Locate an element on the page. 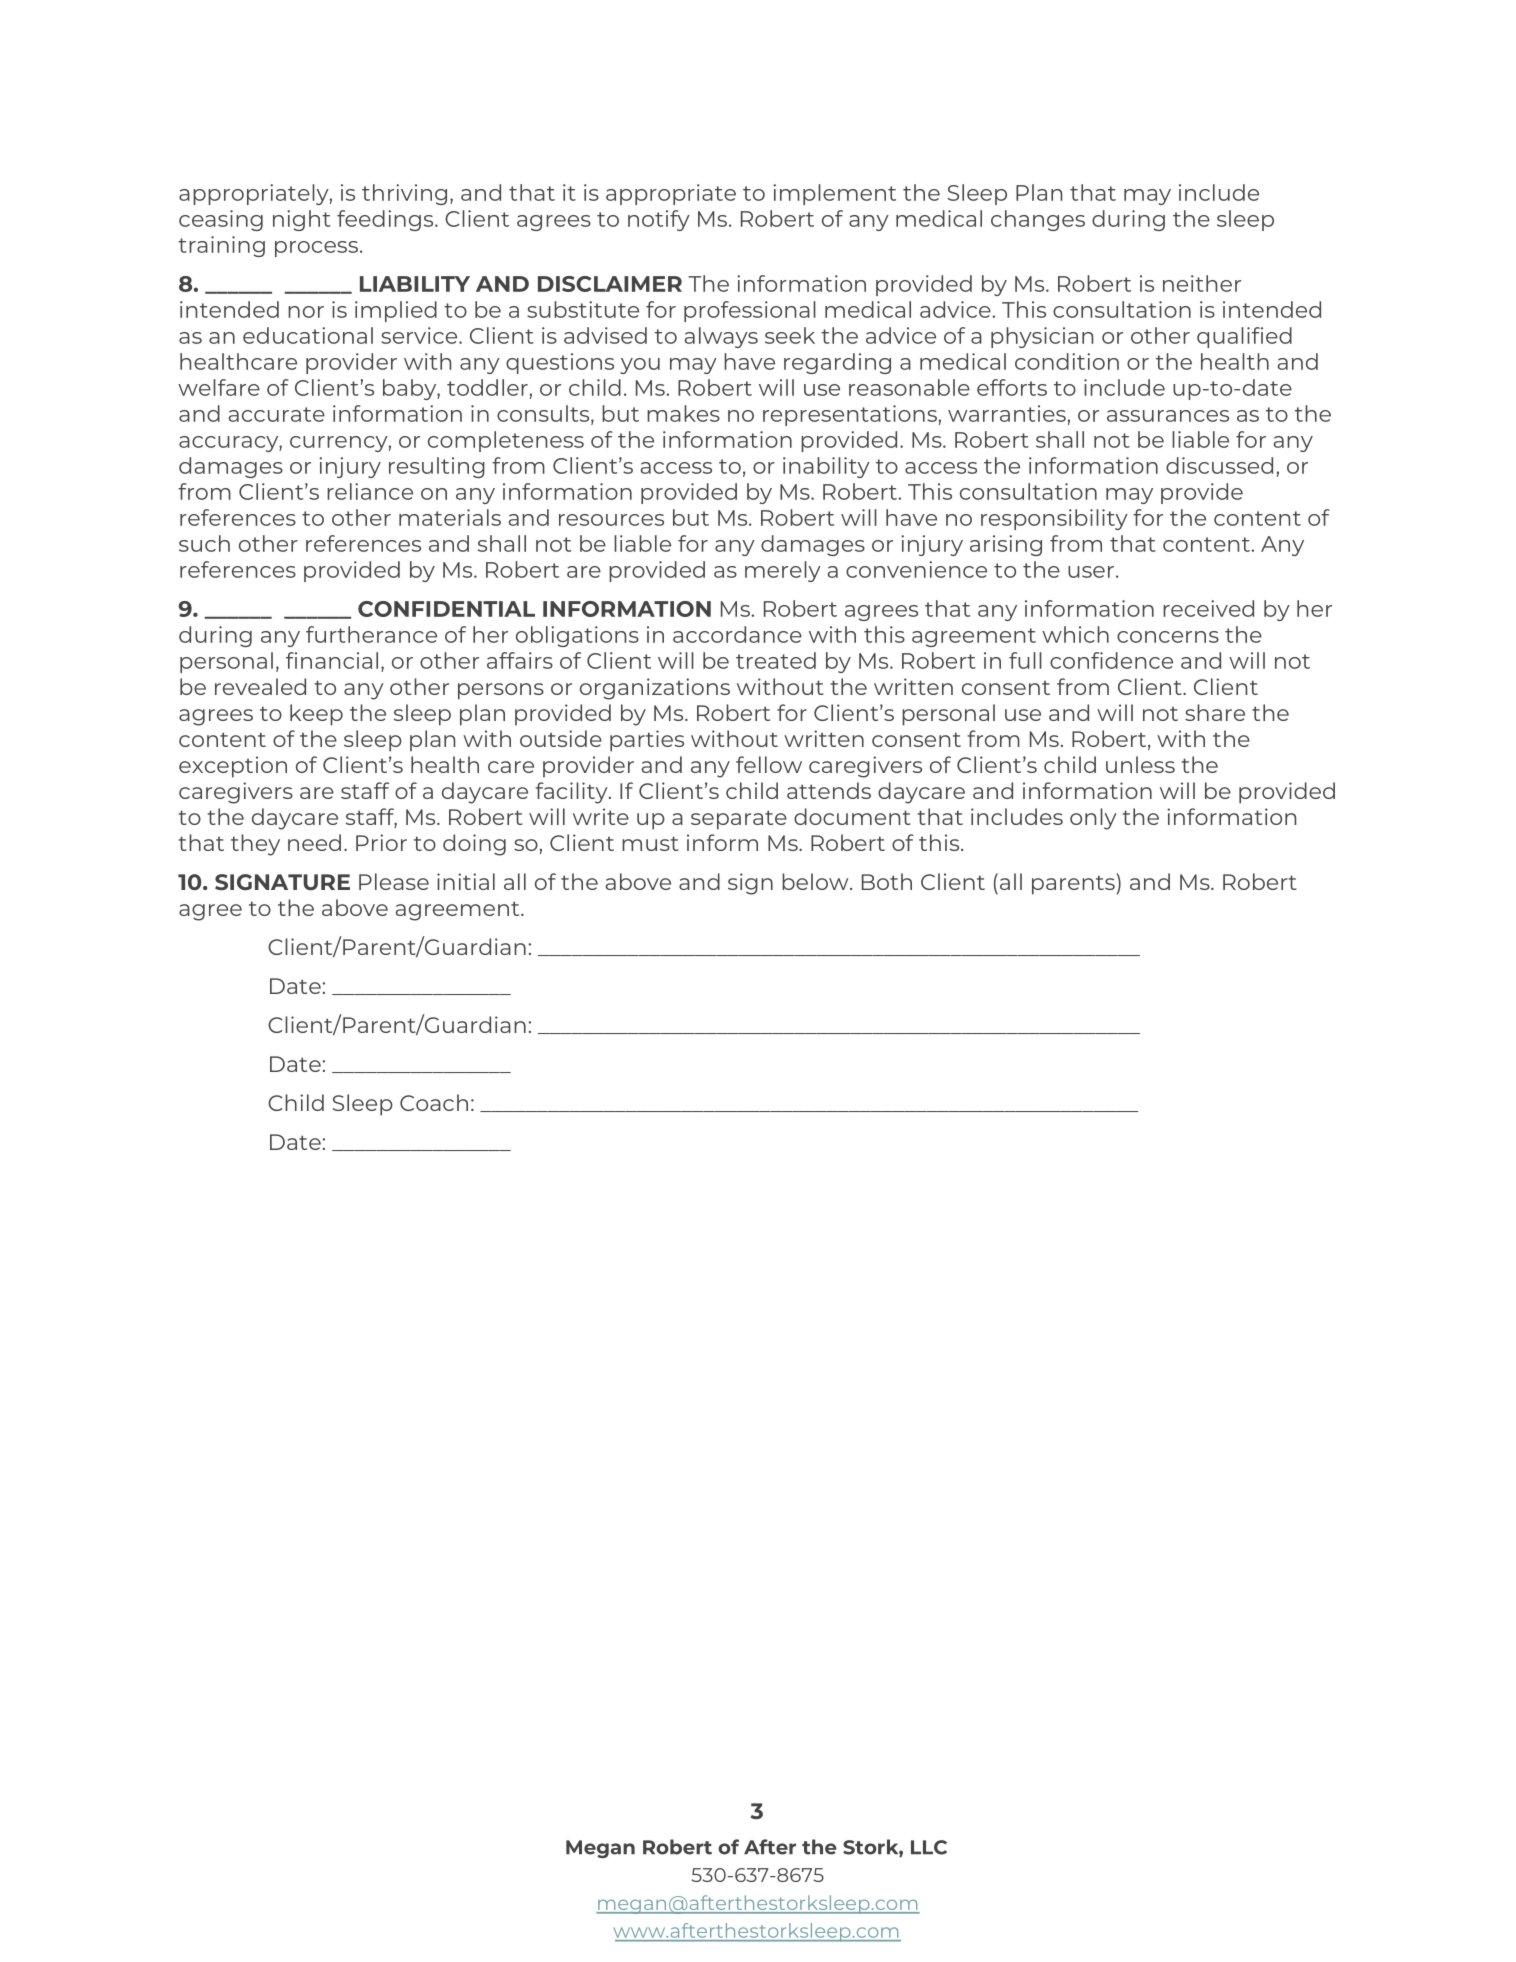 This image has height=1962, width=1516. Both is located at coordinates (887, 881).
